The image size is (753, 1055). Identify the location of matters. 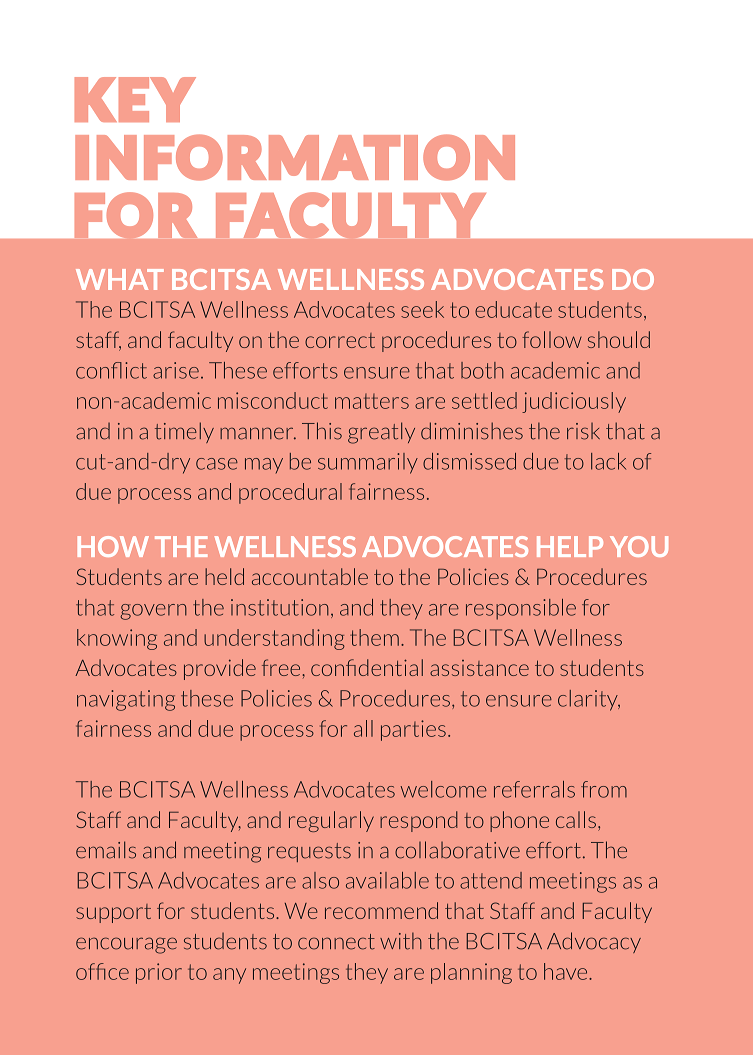
(372, 401).
